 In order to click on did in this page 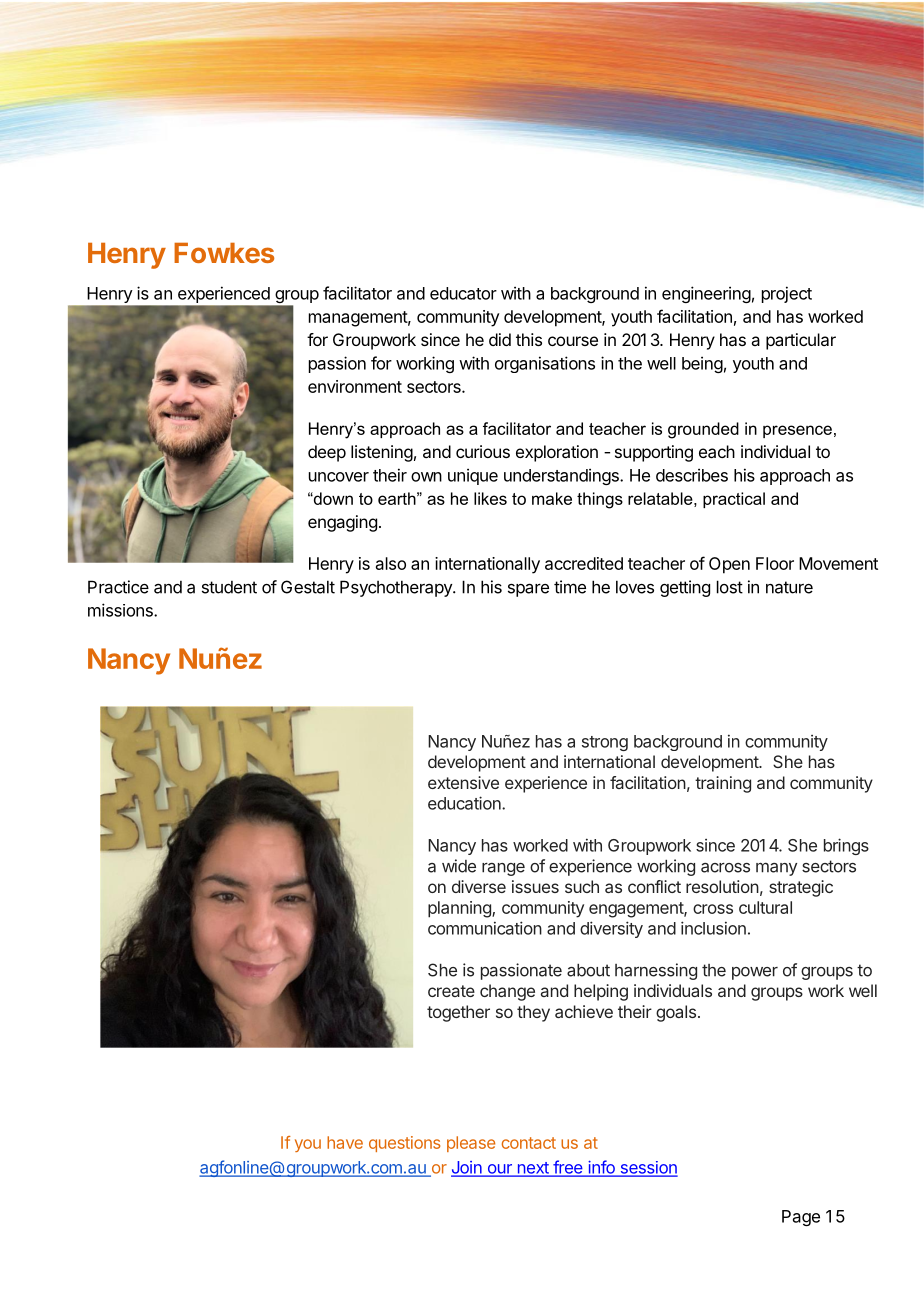, I will do `click(500, 339)`.
